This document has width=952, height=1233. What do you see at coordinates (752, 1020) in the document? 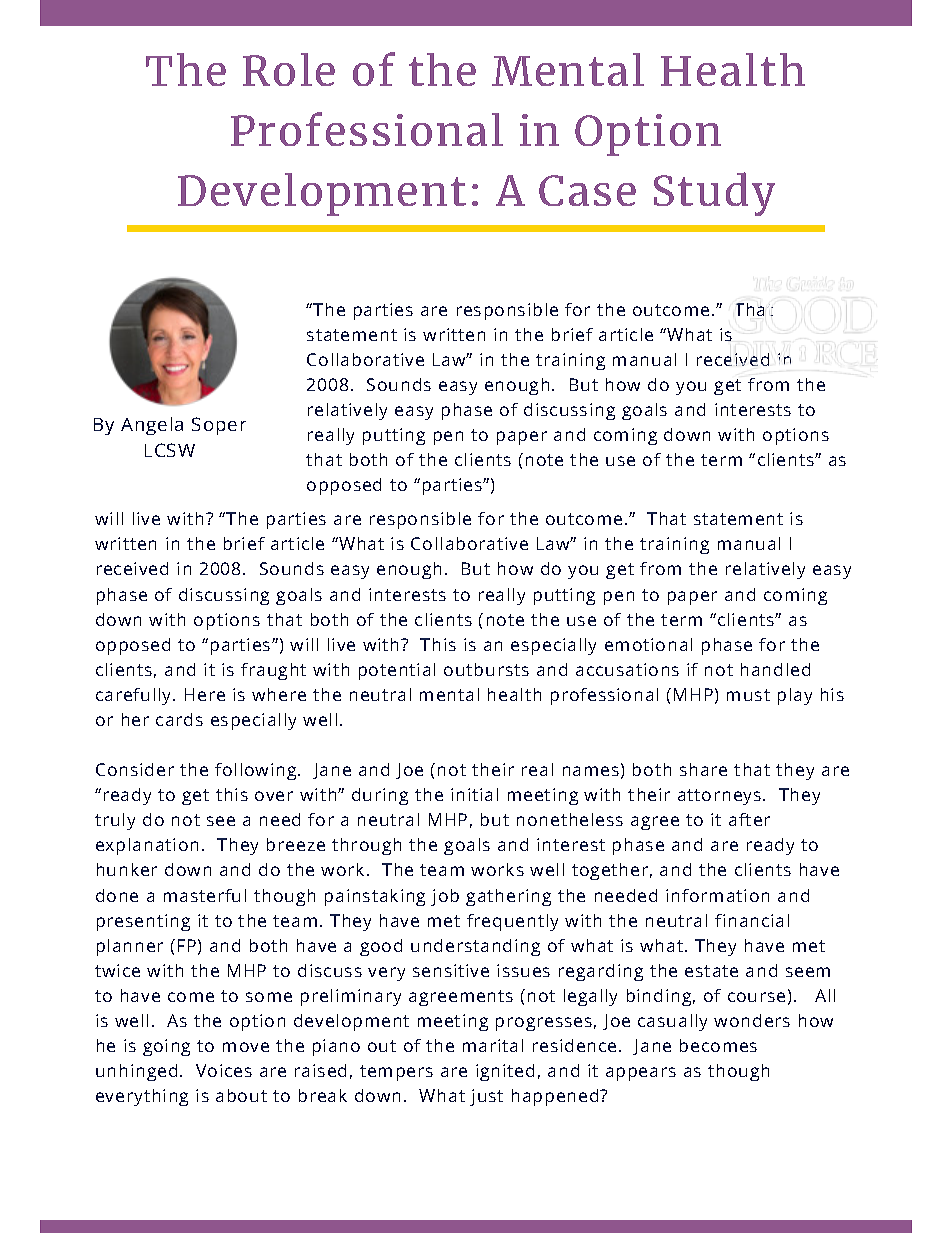
I see `wonders` at bounding box center [752, 1020].
